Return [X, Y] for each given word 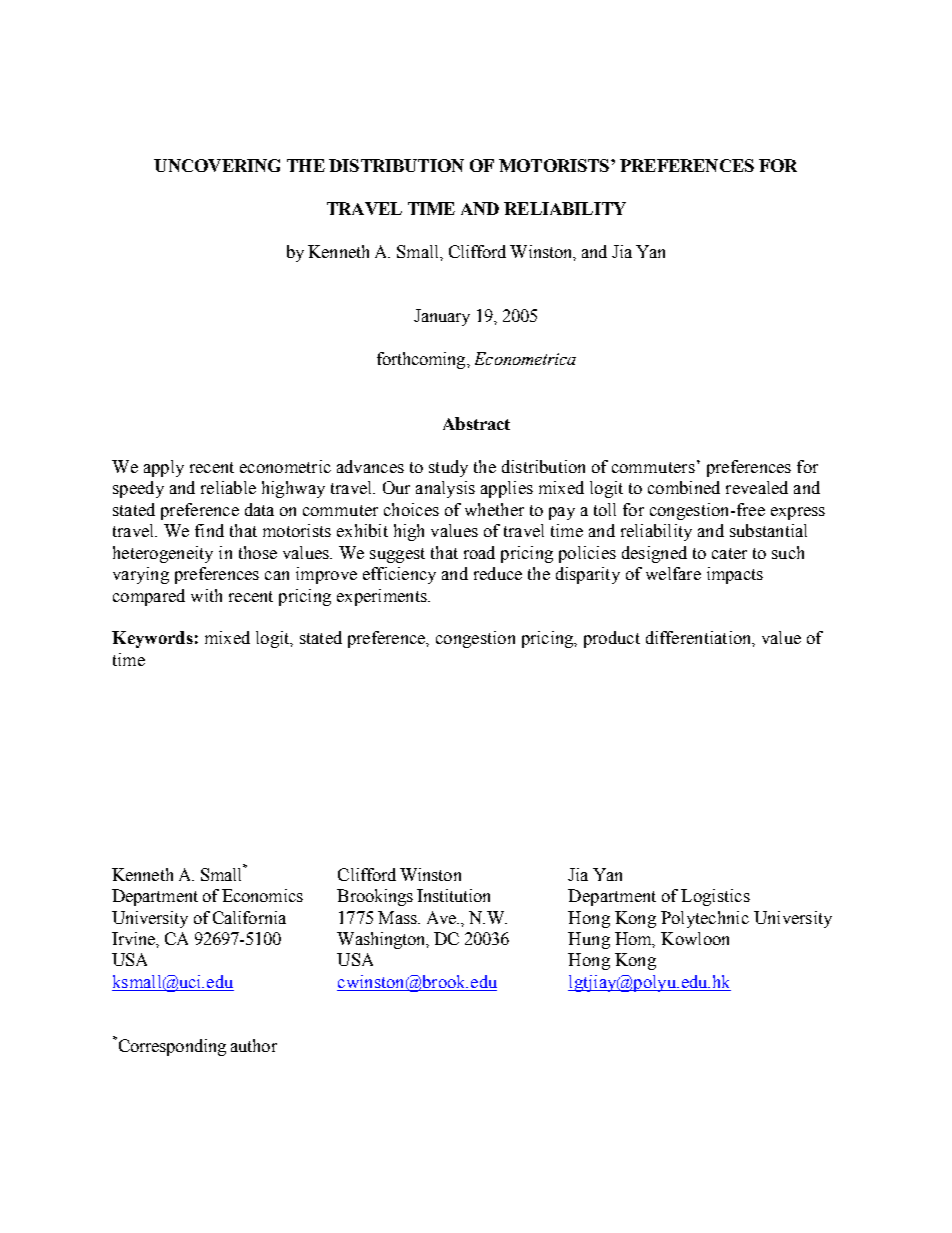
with [206, 595]
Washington [382, 940]
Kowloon [695, 938]
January [442, 317]
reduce [498, 573]
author [254, 1045]
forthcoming [422, 360]
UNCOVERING [217, 165]
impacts [735, 575]
